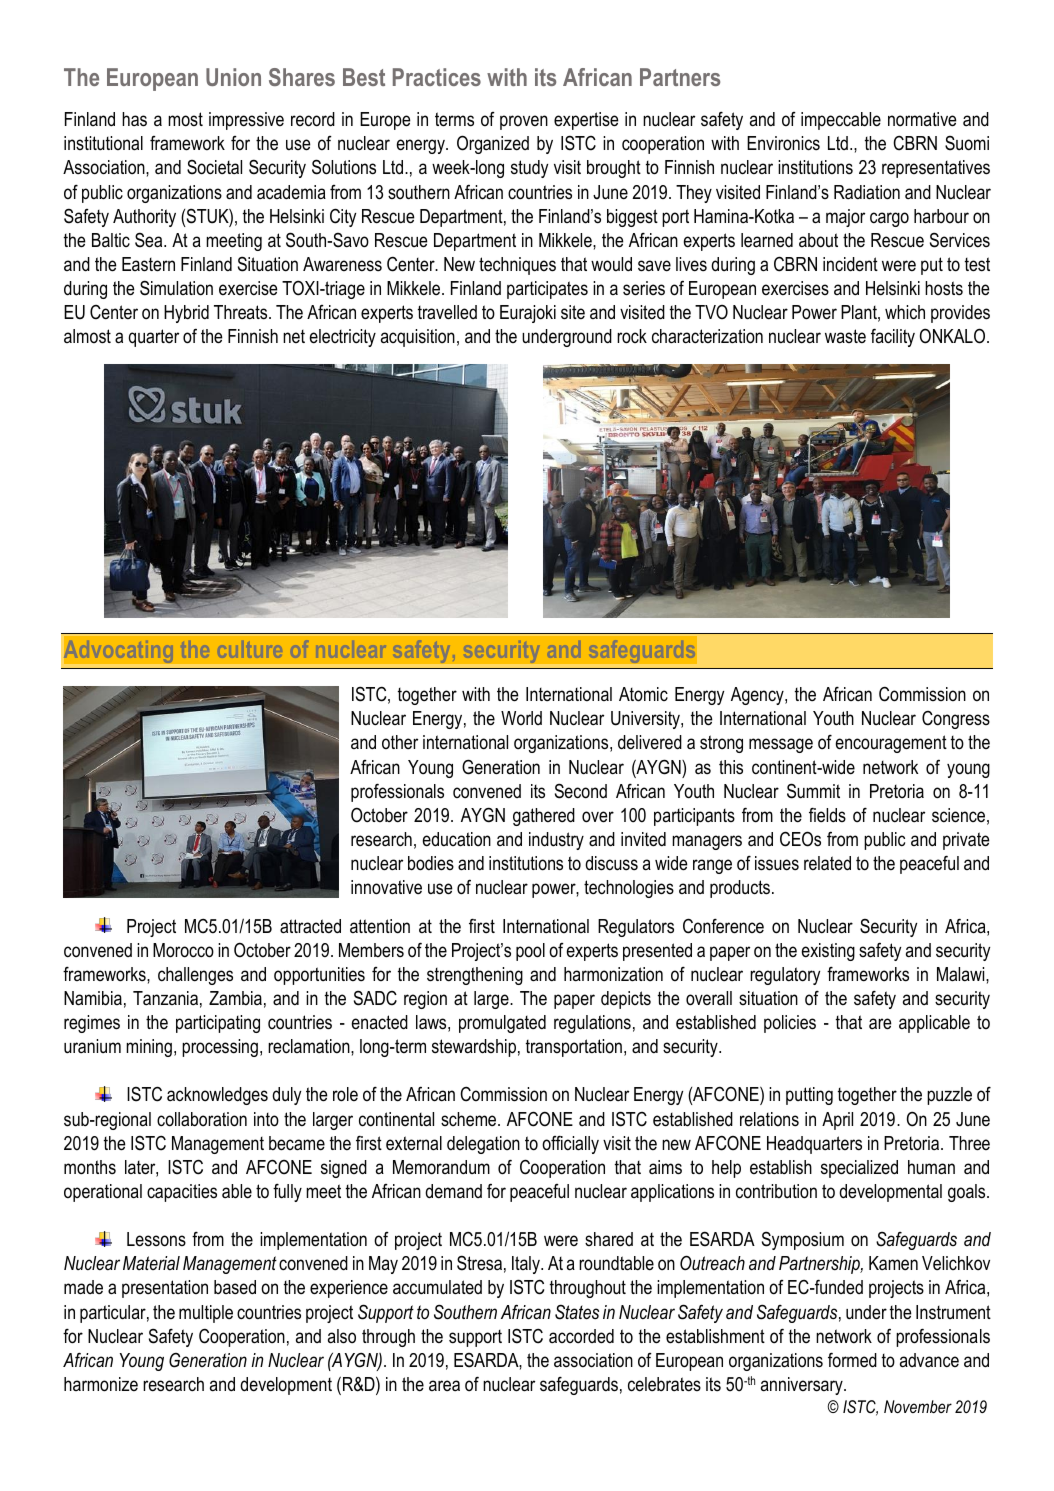 The image size is (1054, 1491). What do you see at coordinates (852, 1360) in the image?
I see `formed` at bounding box center [852, 1360].
